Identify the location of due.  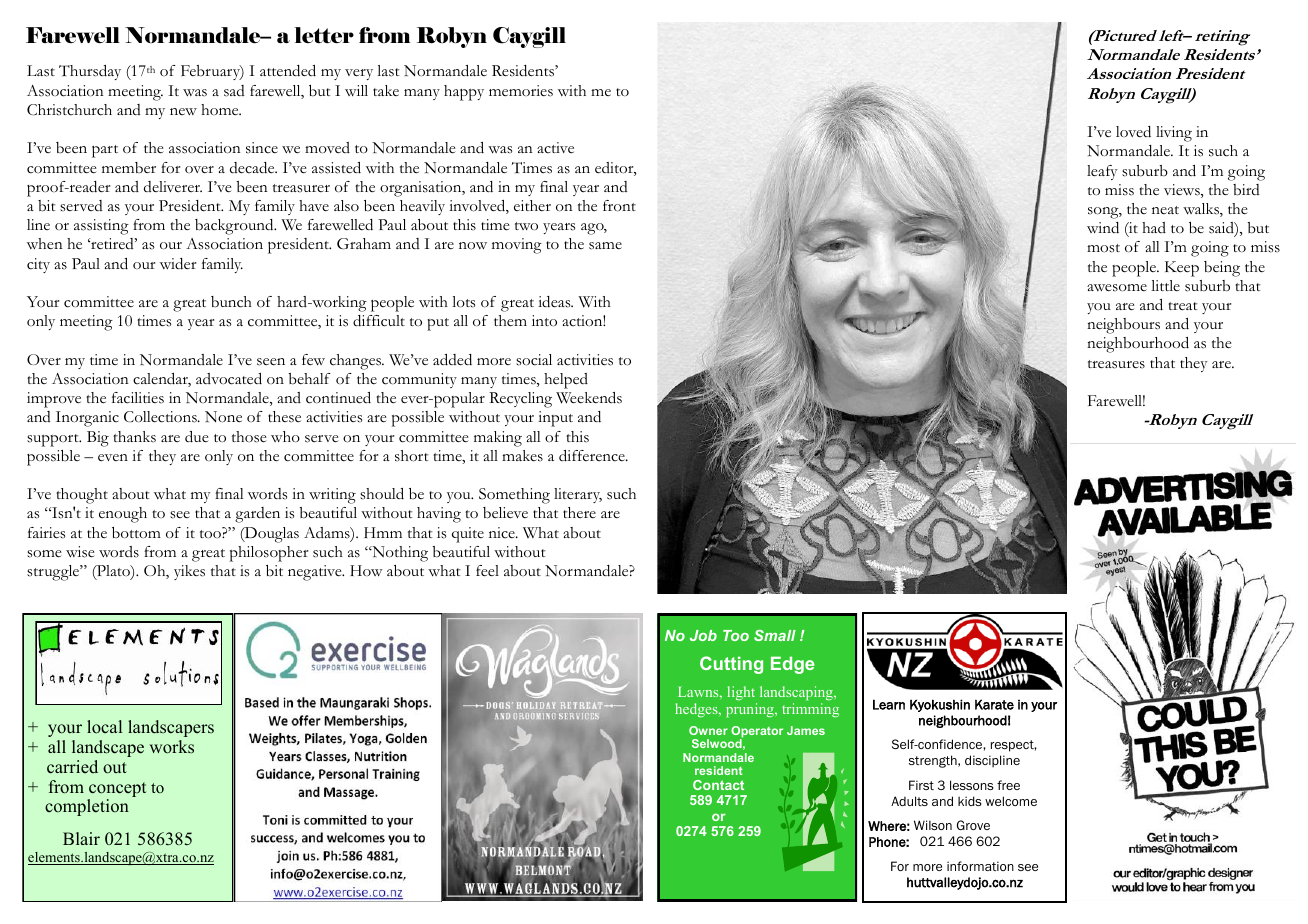
(197, 437).
